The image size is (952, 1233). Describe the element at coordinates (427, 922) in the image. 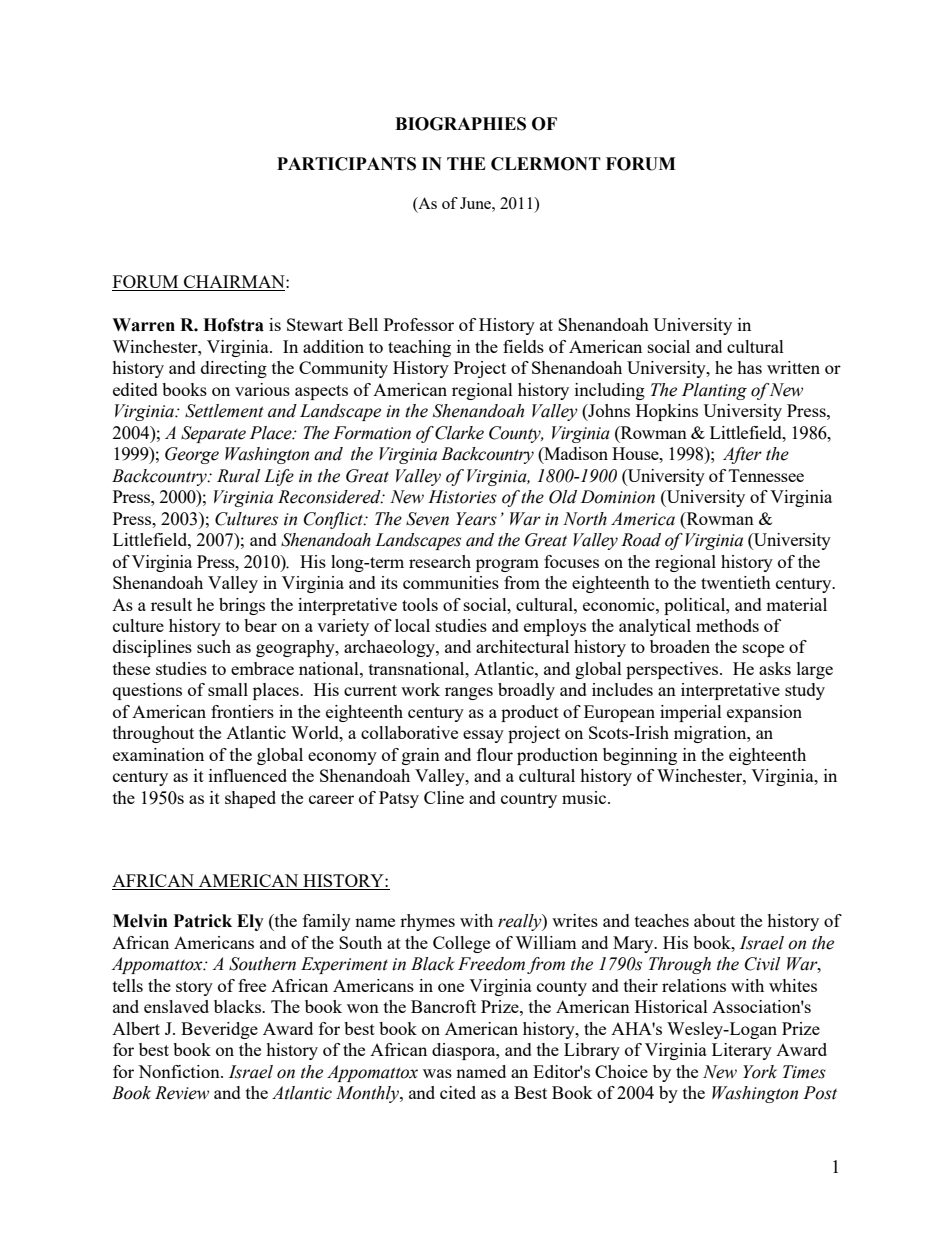

I see `rhymes` at that location.
